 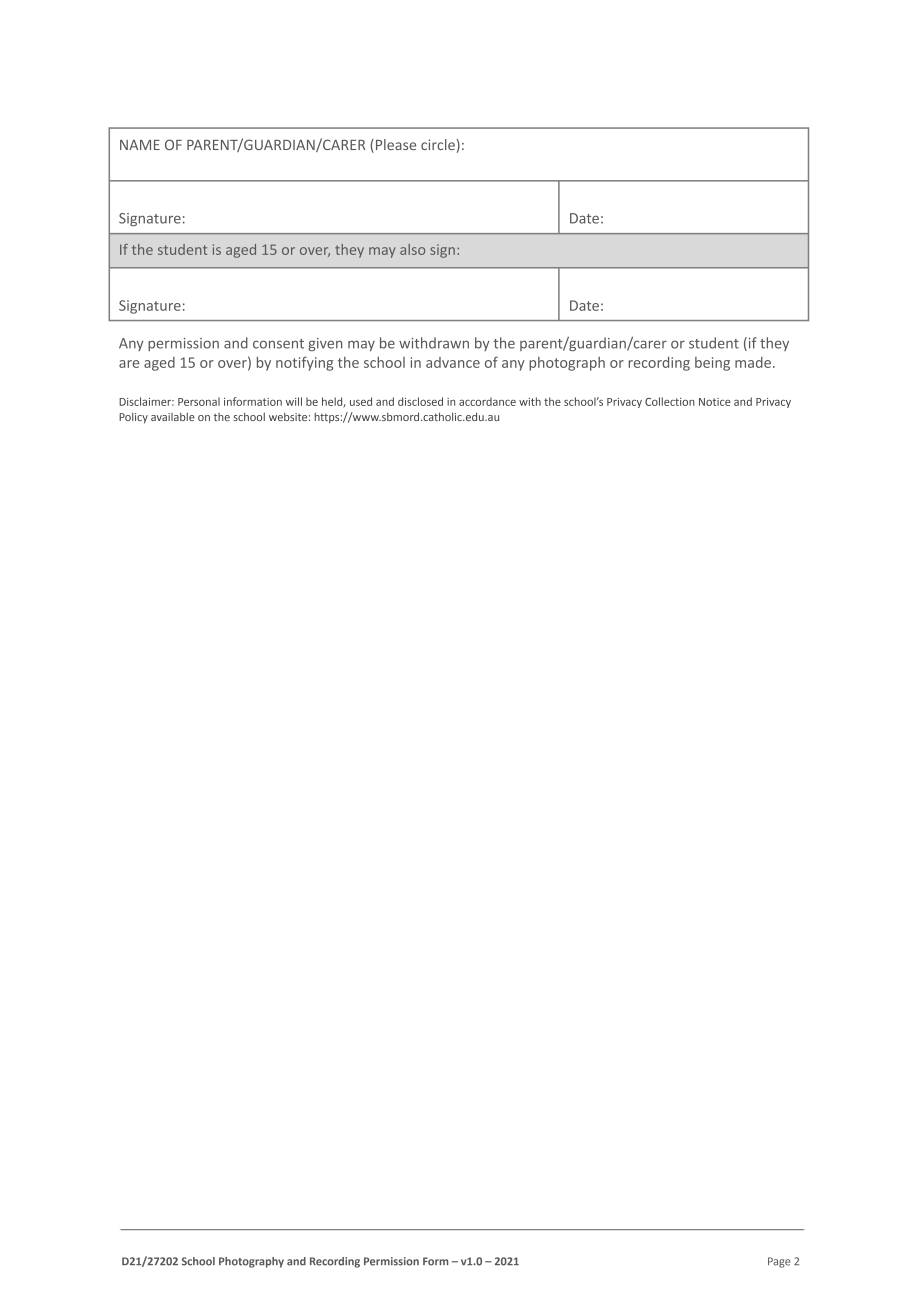 I want to click on NAME, so click(x=140, y=145).
